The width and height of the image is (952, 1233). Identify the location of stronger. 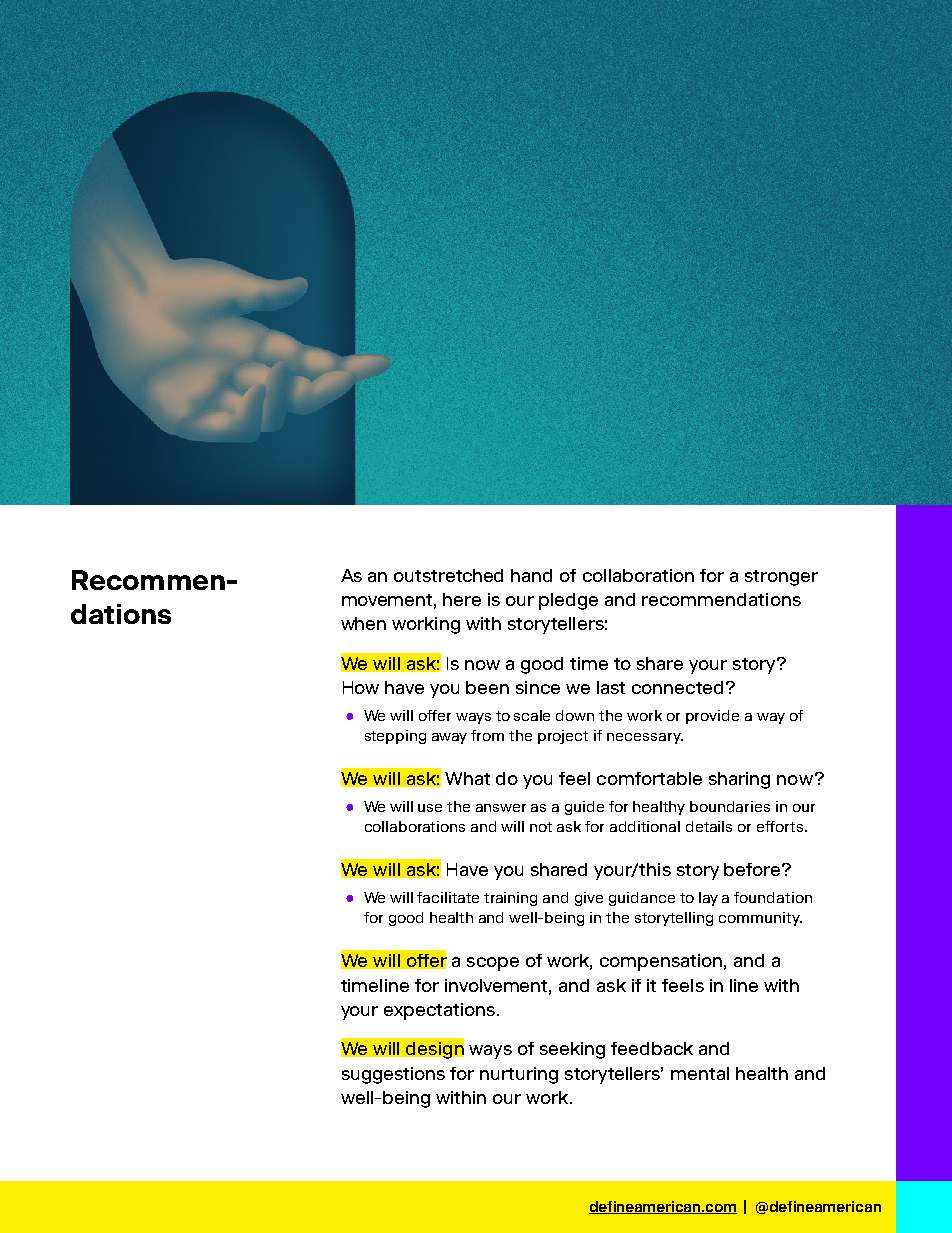
(781, 578).
